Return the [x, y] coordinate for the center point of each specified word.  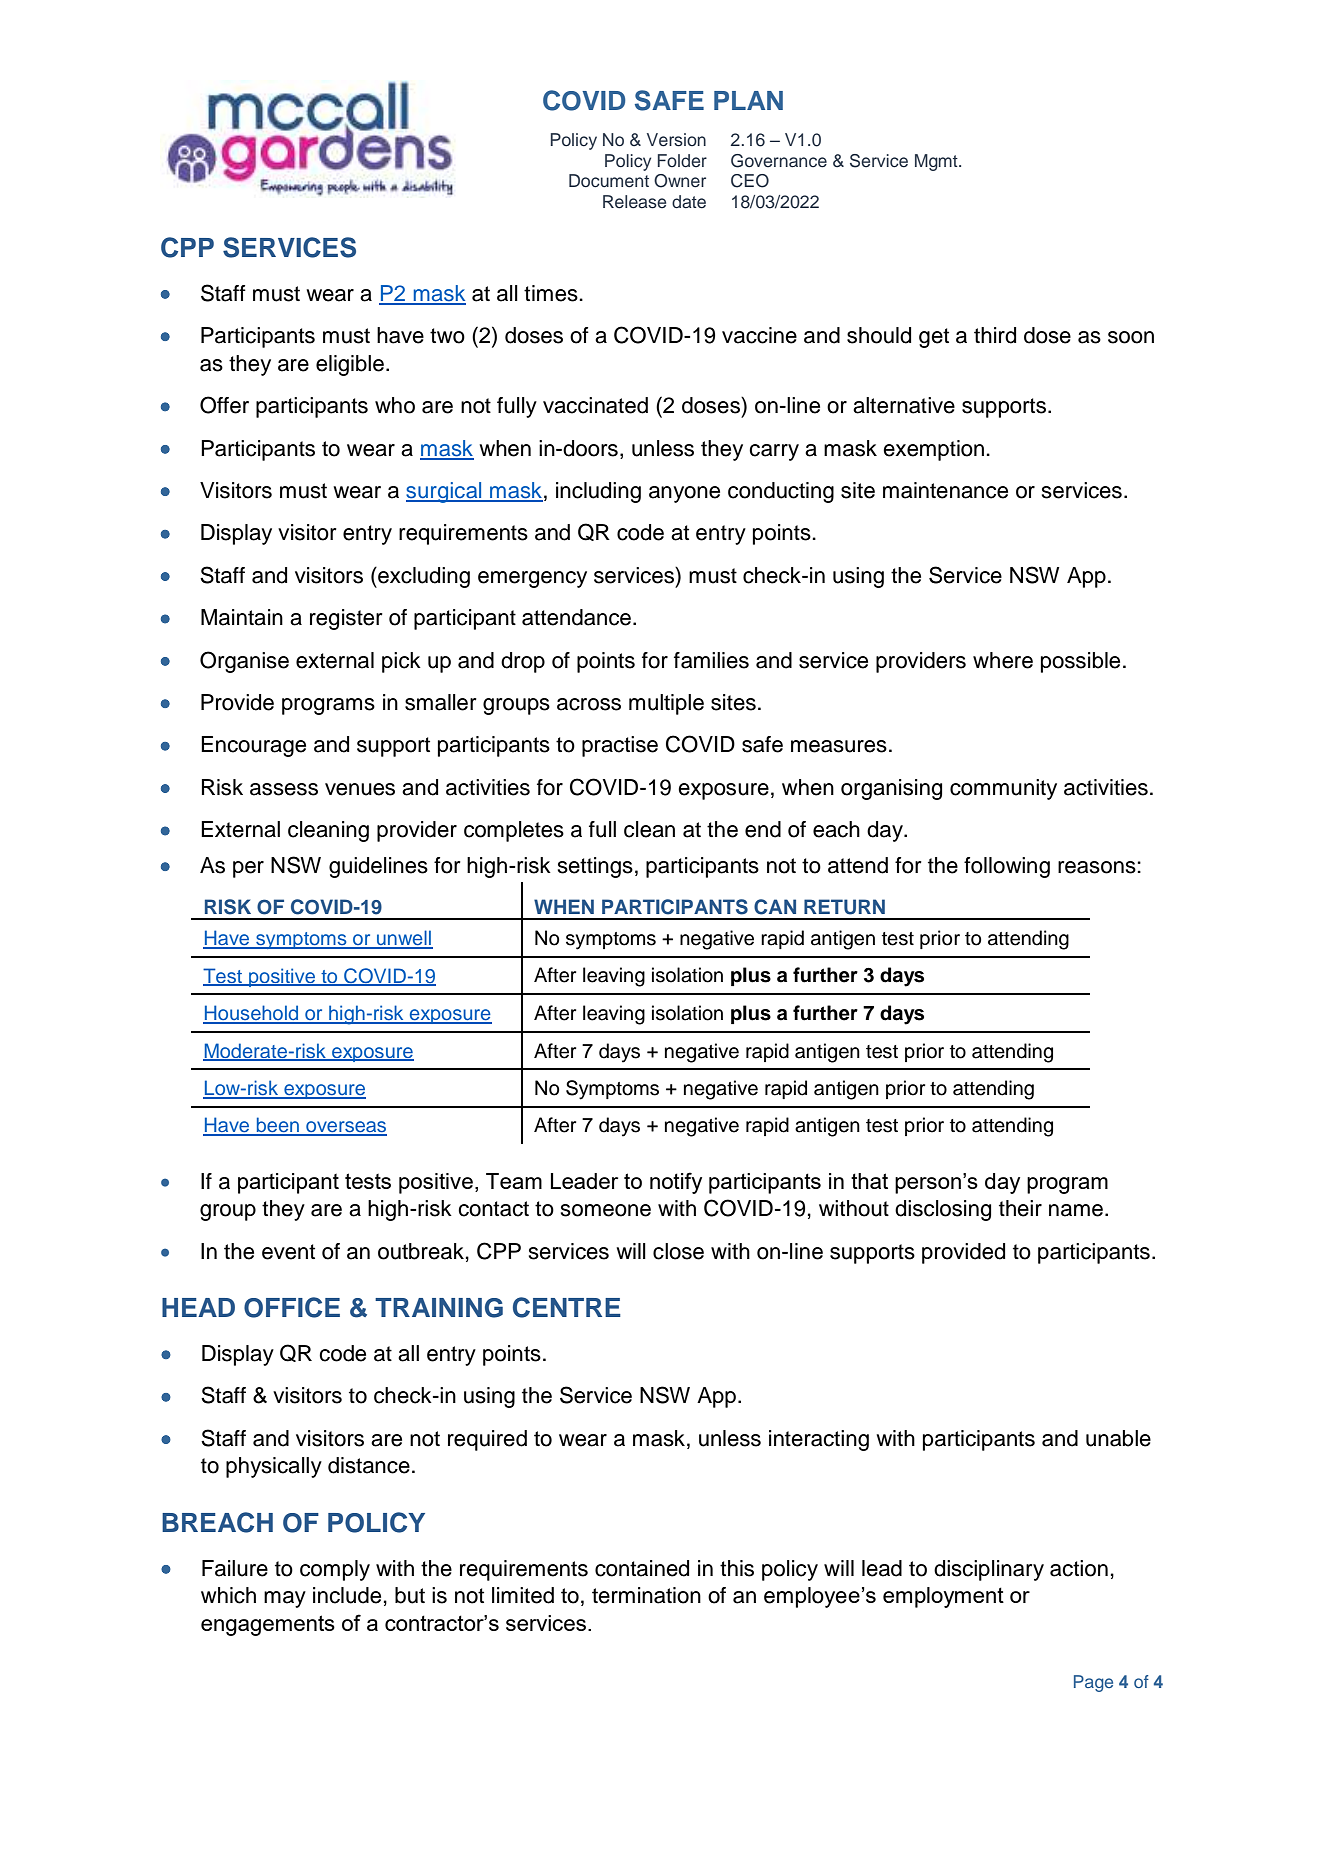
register [346, 619]
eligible [350, 365]
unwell [404, 939]
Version [676, 140]
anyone [684, 494]
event [288, 1252]
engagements [268, 1625]
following [1007, 867]
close [678, 1251]
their [1020, 1208]
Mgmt [937, 162]
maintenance [945, 490]
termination [646, 1595]
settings [595, 867]
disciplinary [989, 1570]
